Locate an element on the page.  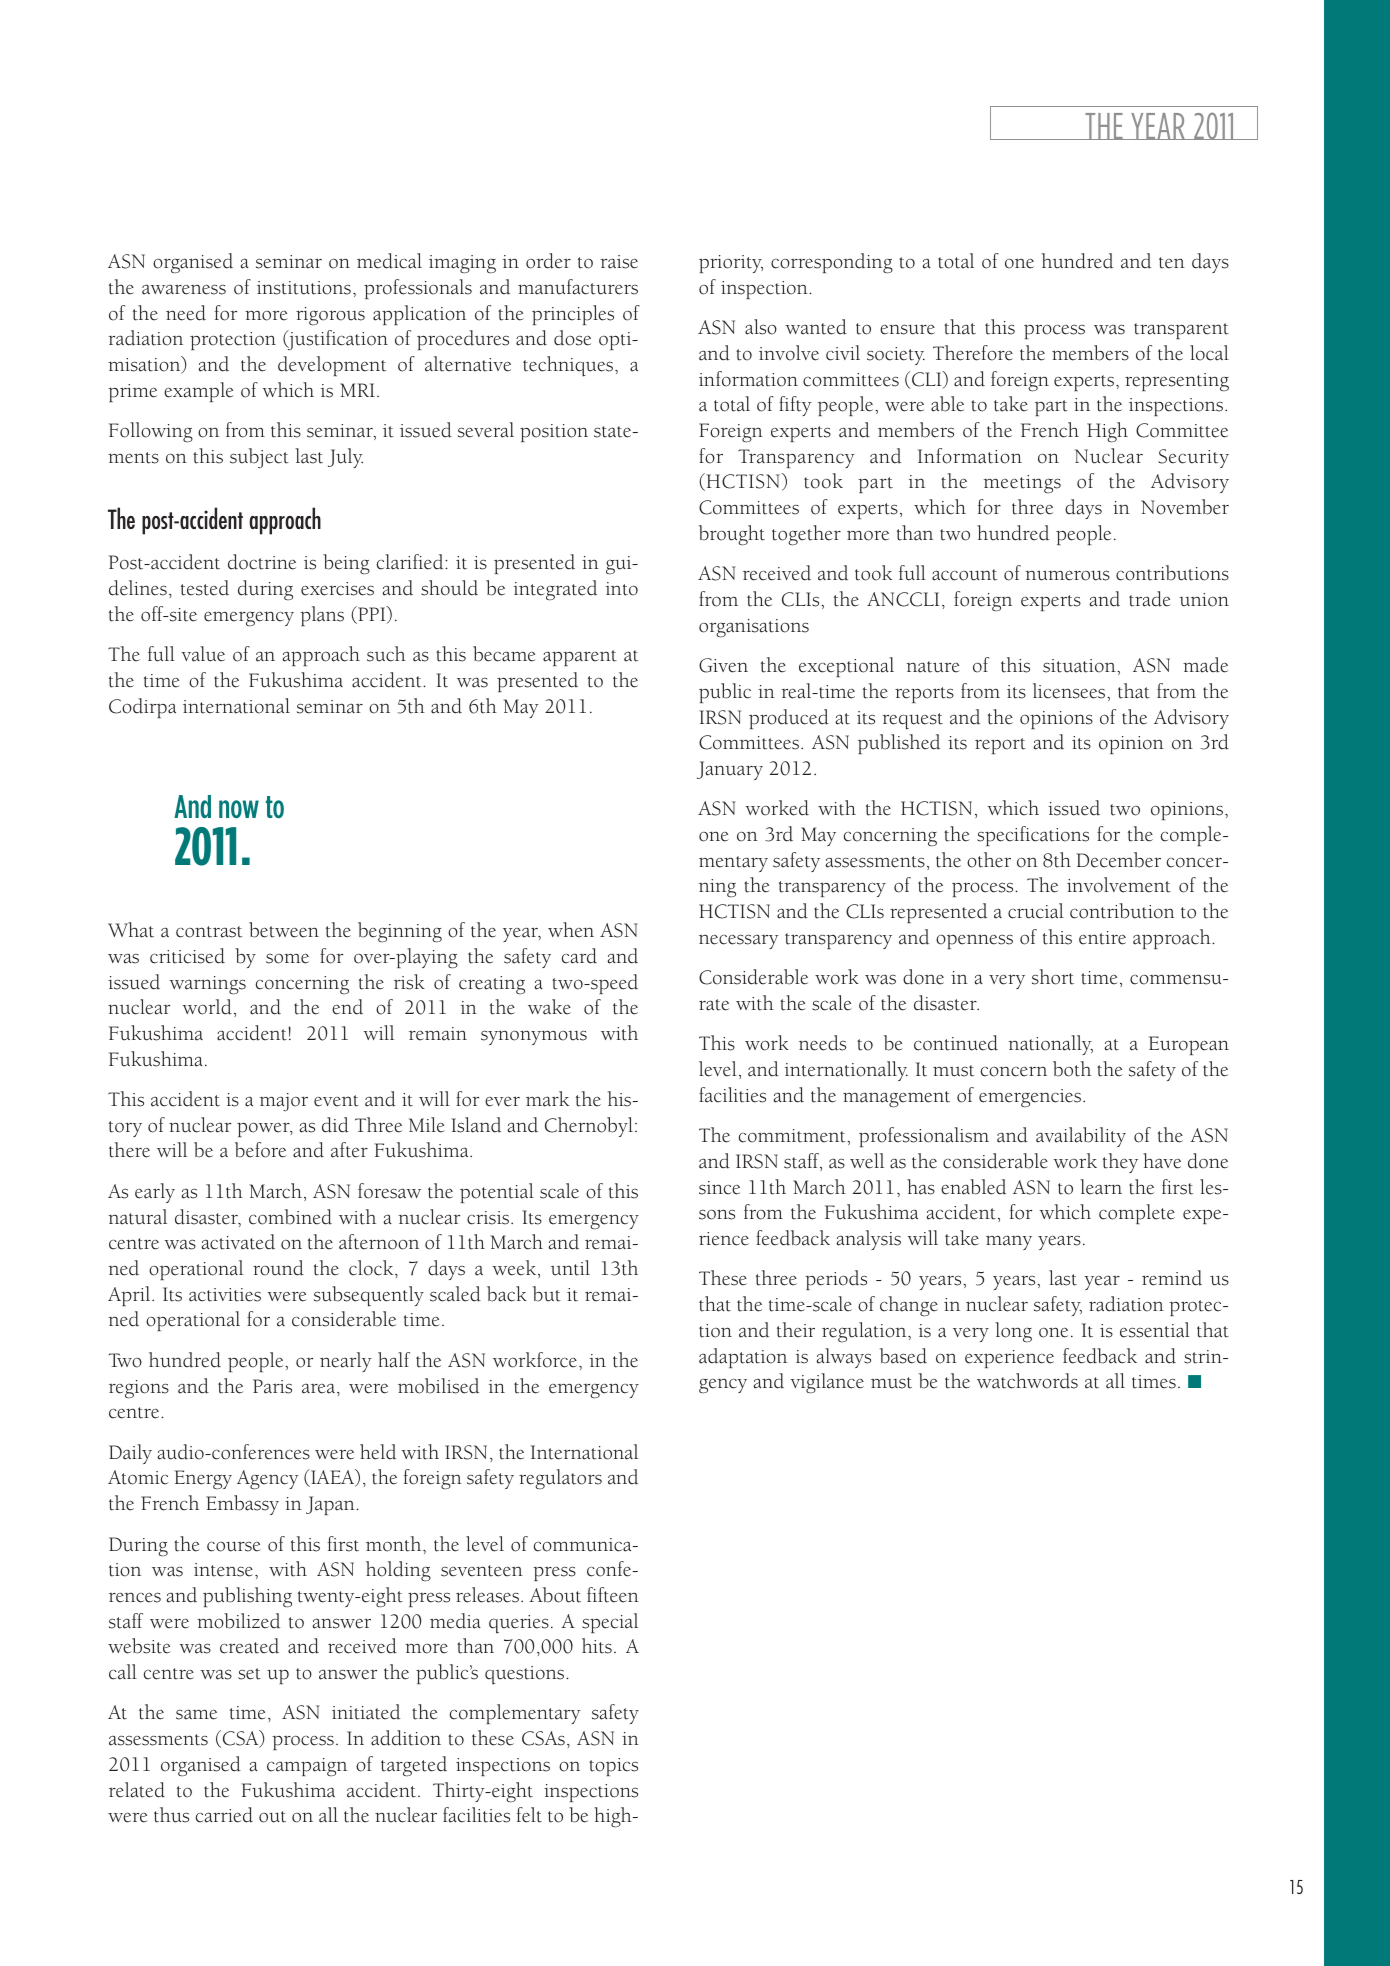
licensees is located at coordinates (1070, 691).
